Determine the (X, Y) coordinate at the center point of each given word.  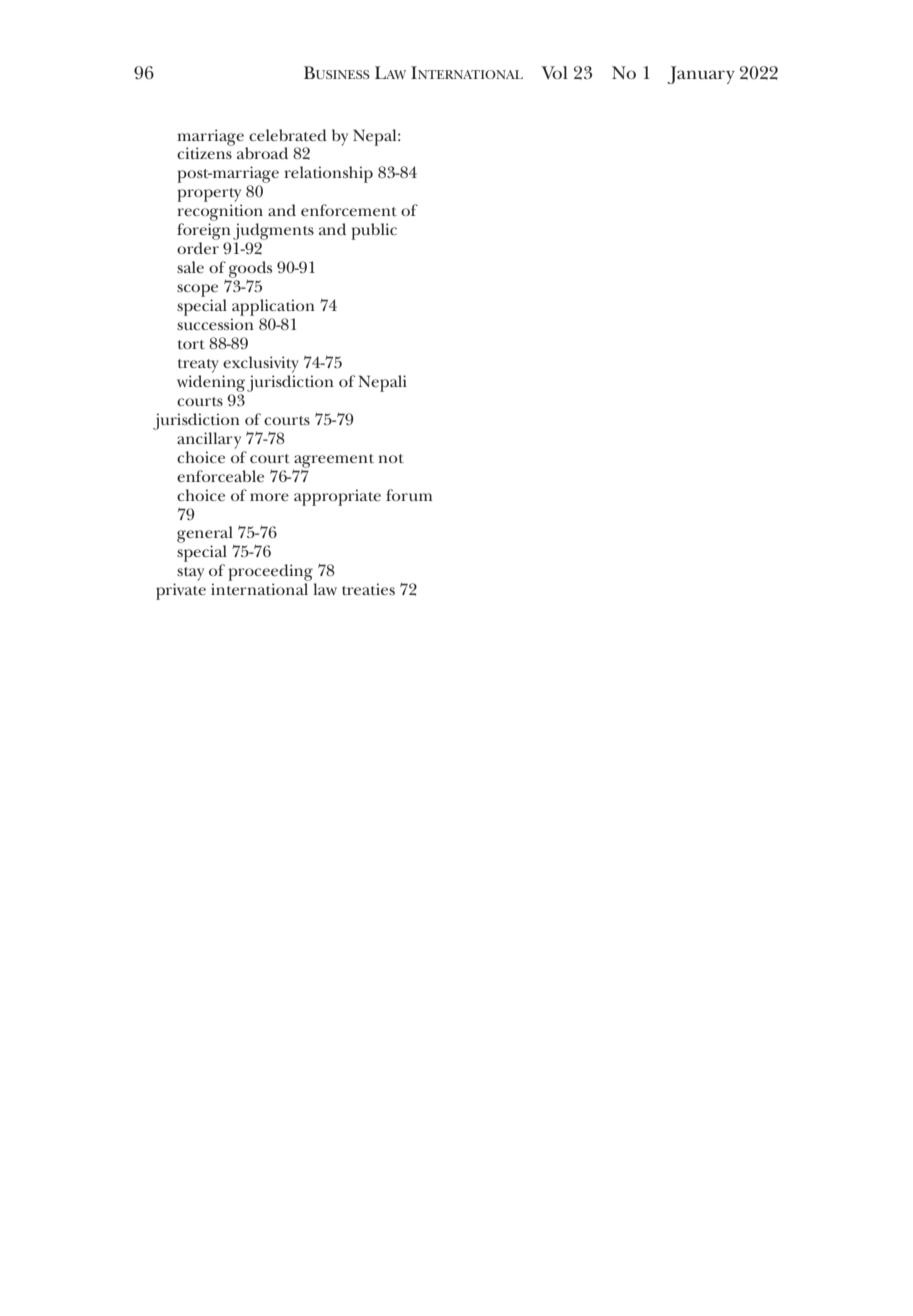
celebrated (288, 135)
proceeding (270, 572)
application (273, 307)
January (701, 75)
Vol (554, 72)
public (374, 231)
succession (215, 324)
